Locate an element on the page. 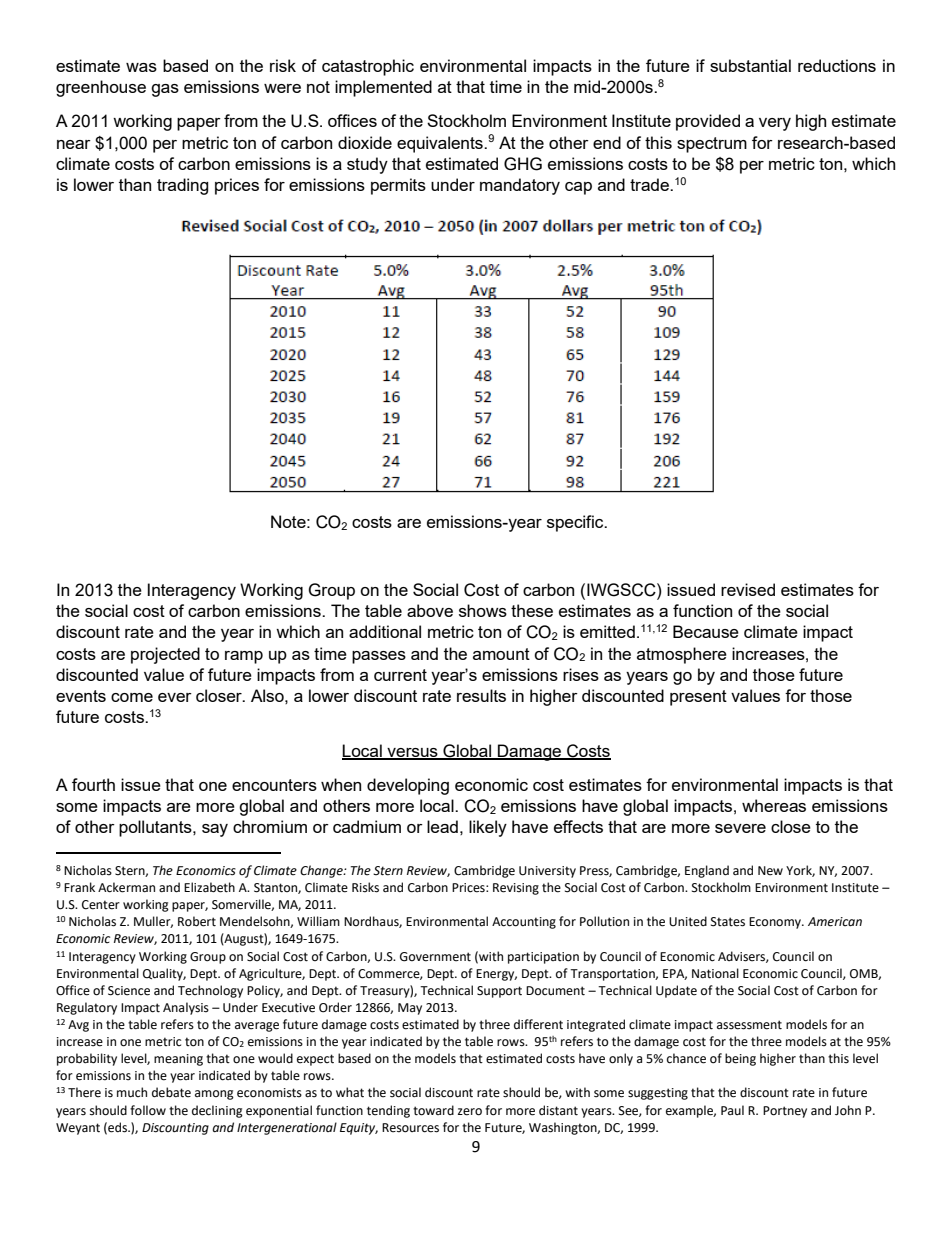 Image resolution: width=952 pixels, height=1233 pixels. trading is located at coordinates (183, 186).
